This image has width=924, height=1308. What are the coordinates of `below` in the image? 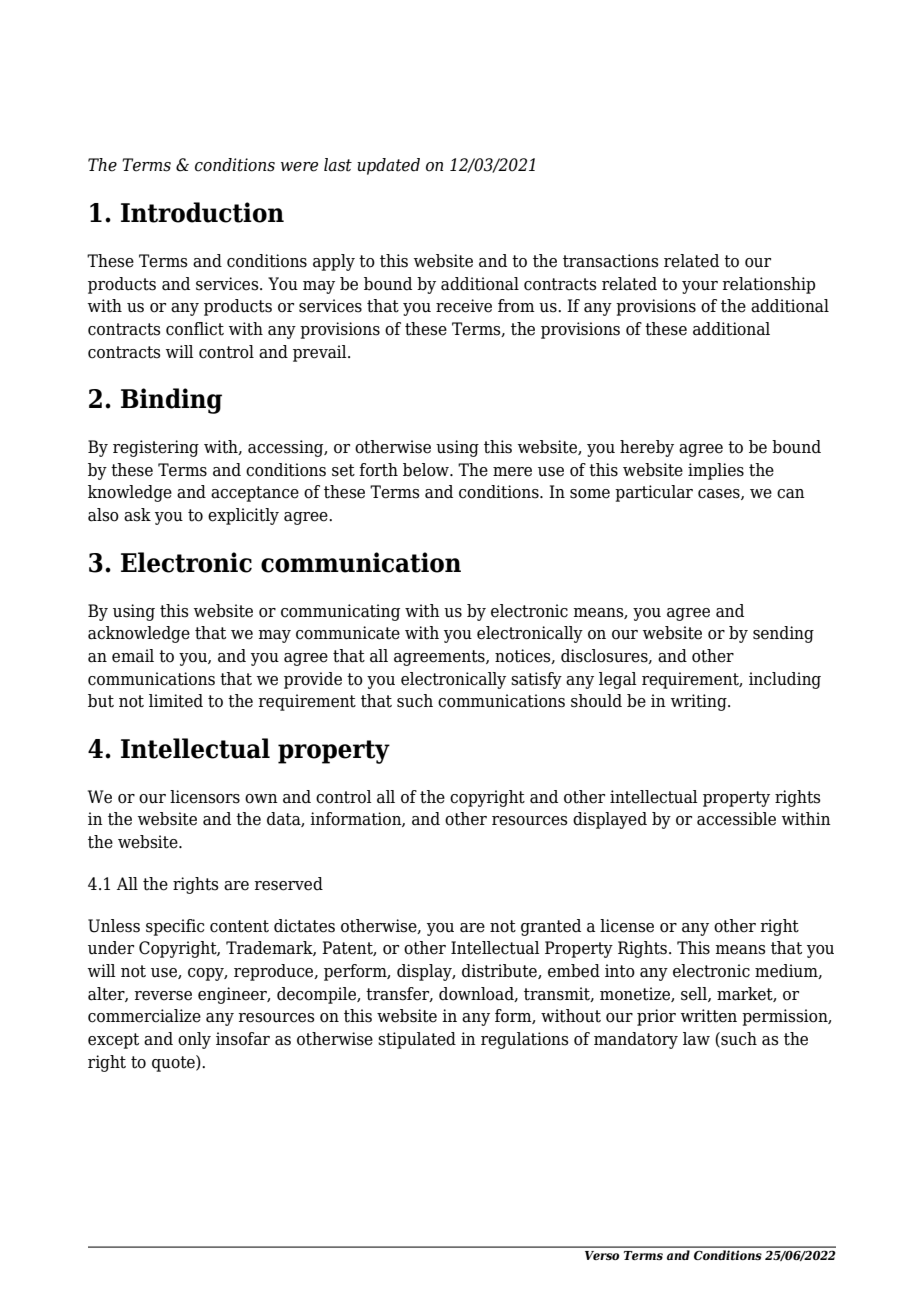 It's located at (427, 470).
